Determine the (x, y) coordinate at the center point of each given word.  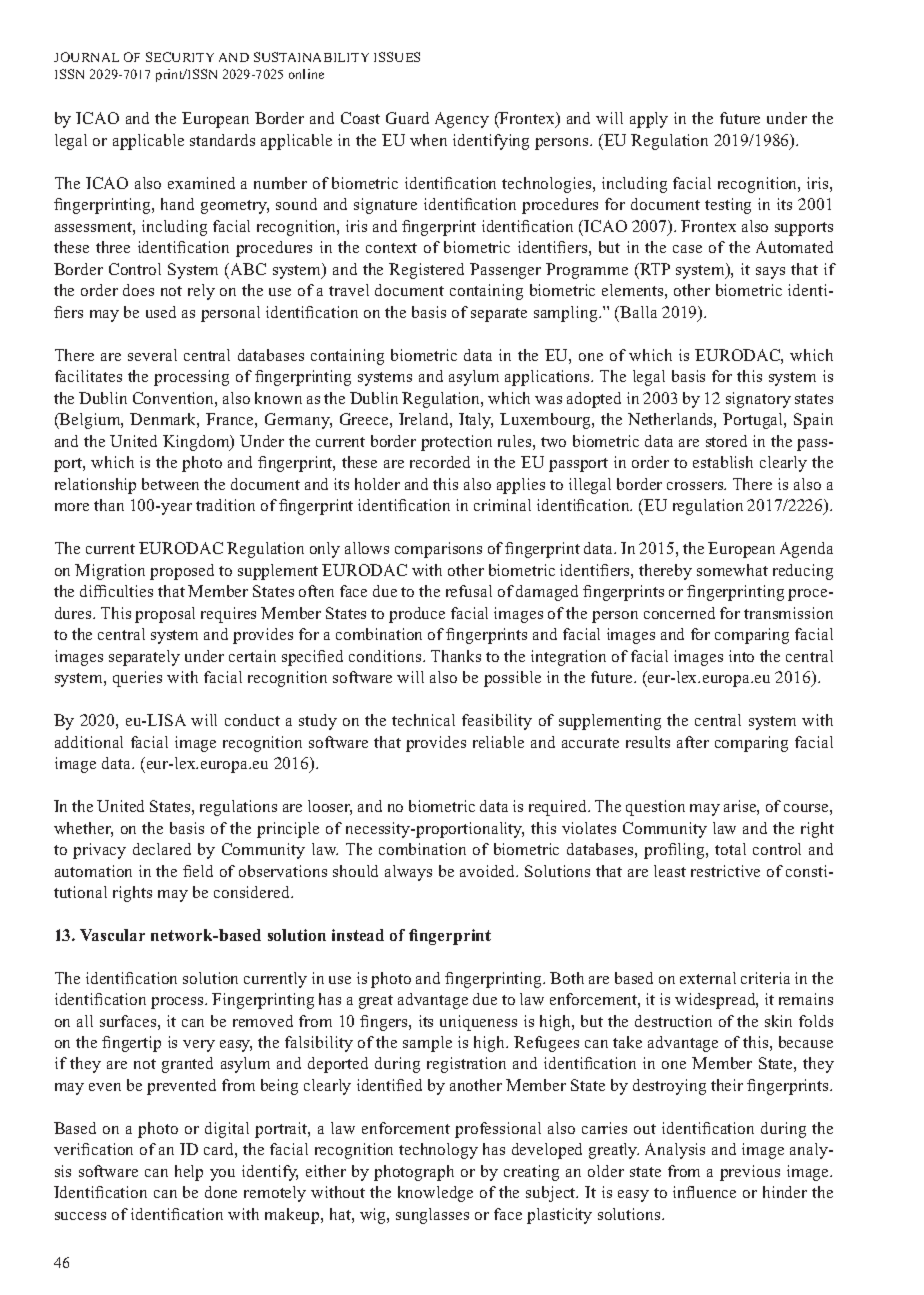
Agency (462, 120)
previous (750, 1173)
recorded (440, 462)
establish (723, 462)
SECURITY (180, 57)
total (730, 849)
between (170, 484)
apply (649, 120)
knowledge (435, 1194)
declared (162, 849)
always (408, 873)
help (189, 1173)
